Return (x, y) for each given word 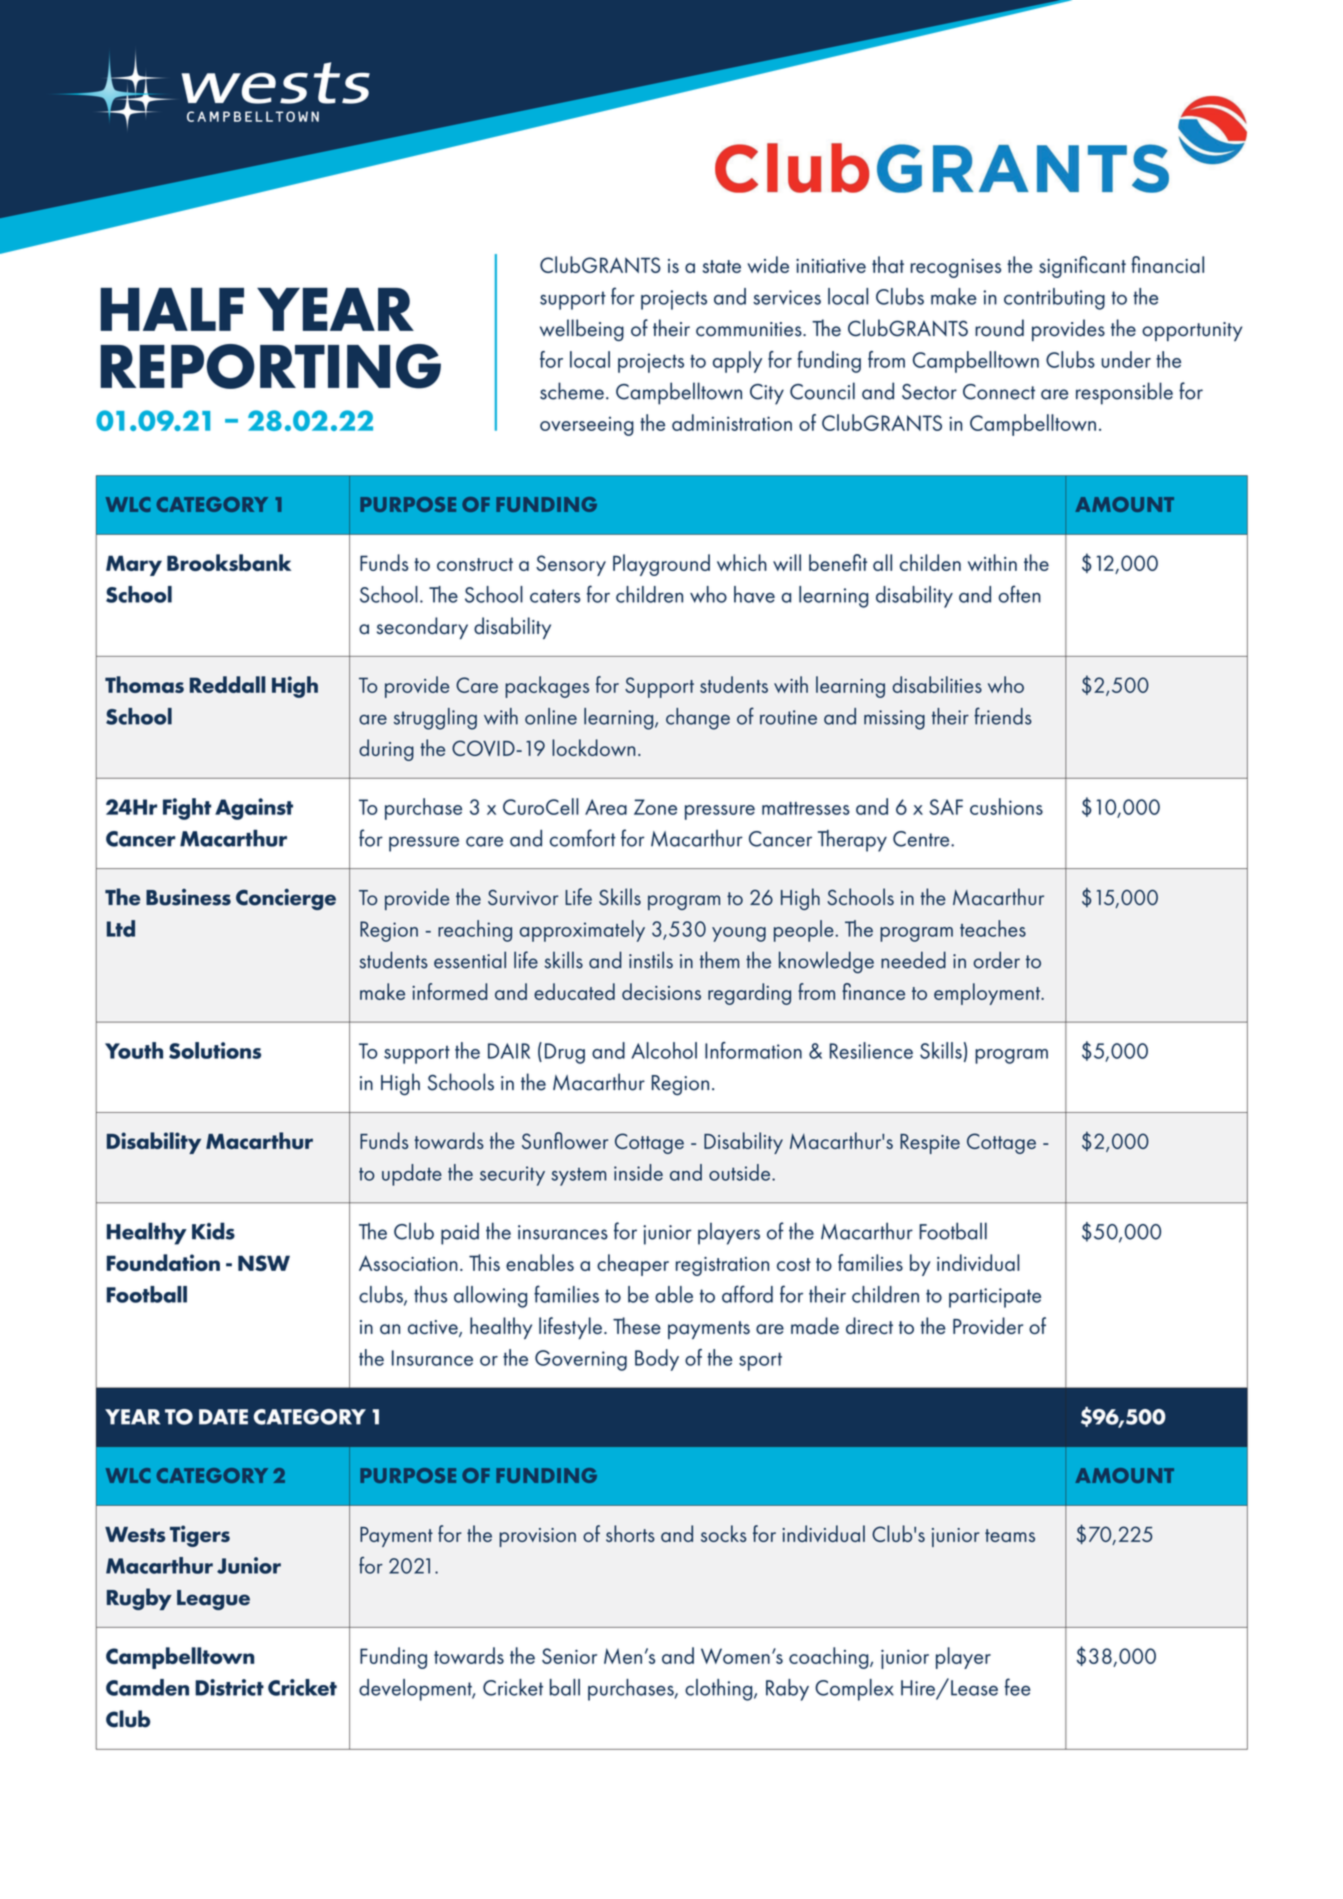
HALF (172, 309)
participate (995, 1298)
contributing (1054, 299)
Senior (569, 1656)
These (637, 1325)
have (754, 594)
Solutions (215, 1050)
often (1020, 594)
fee (1018, 1687)
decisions (661, 991)
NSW (264, 1263)
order (996, 960)
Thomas (144, 684)
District (229, 1687)
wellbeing (582, 330)
